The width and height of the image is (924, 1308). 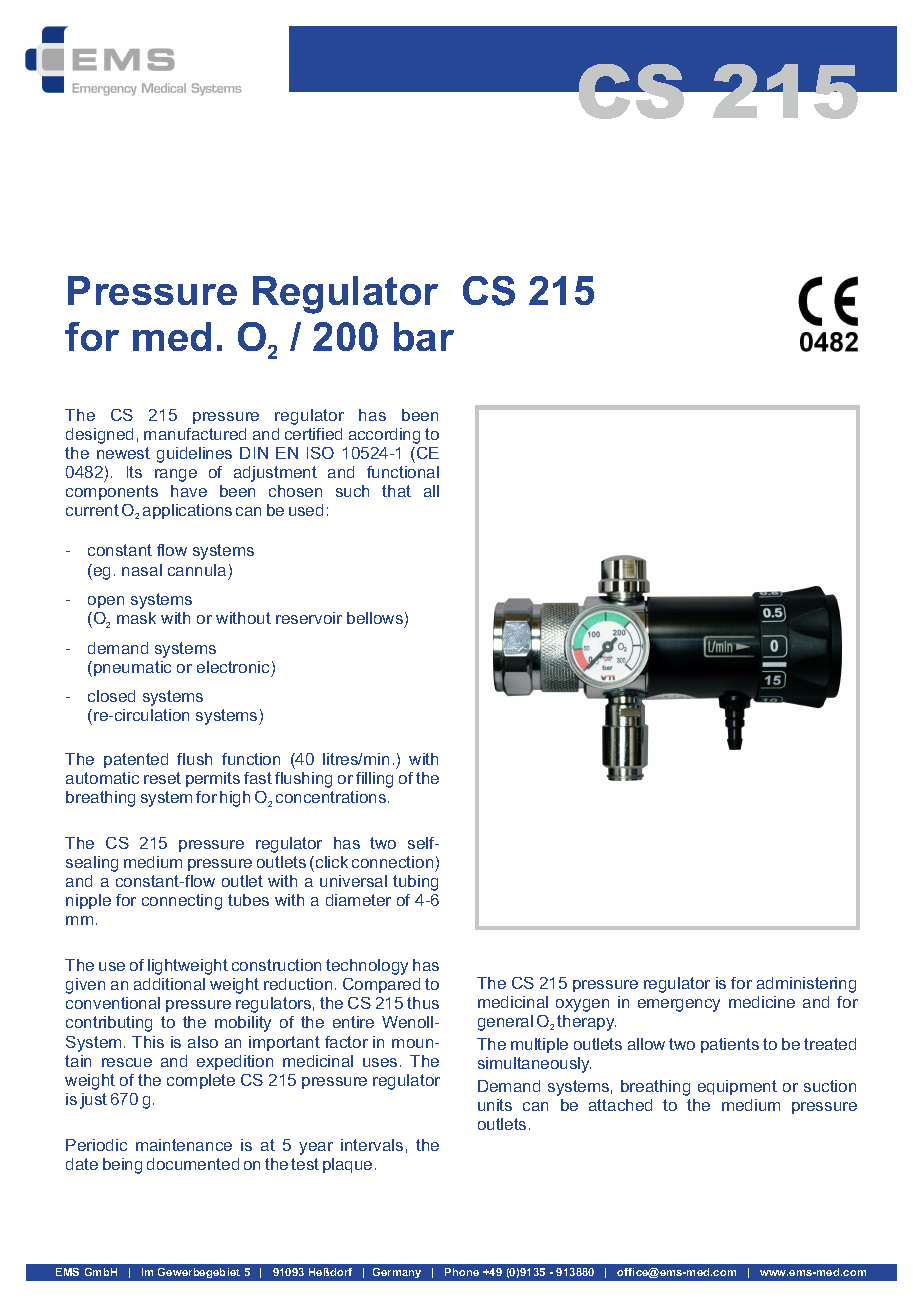 What do you see at coordinates (374, 780) in the image?
I see `filling` at bounding box center [374, 780].
